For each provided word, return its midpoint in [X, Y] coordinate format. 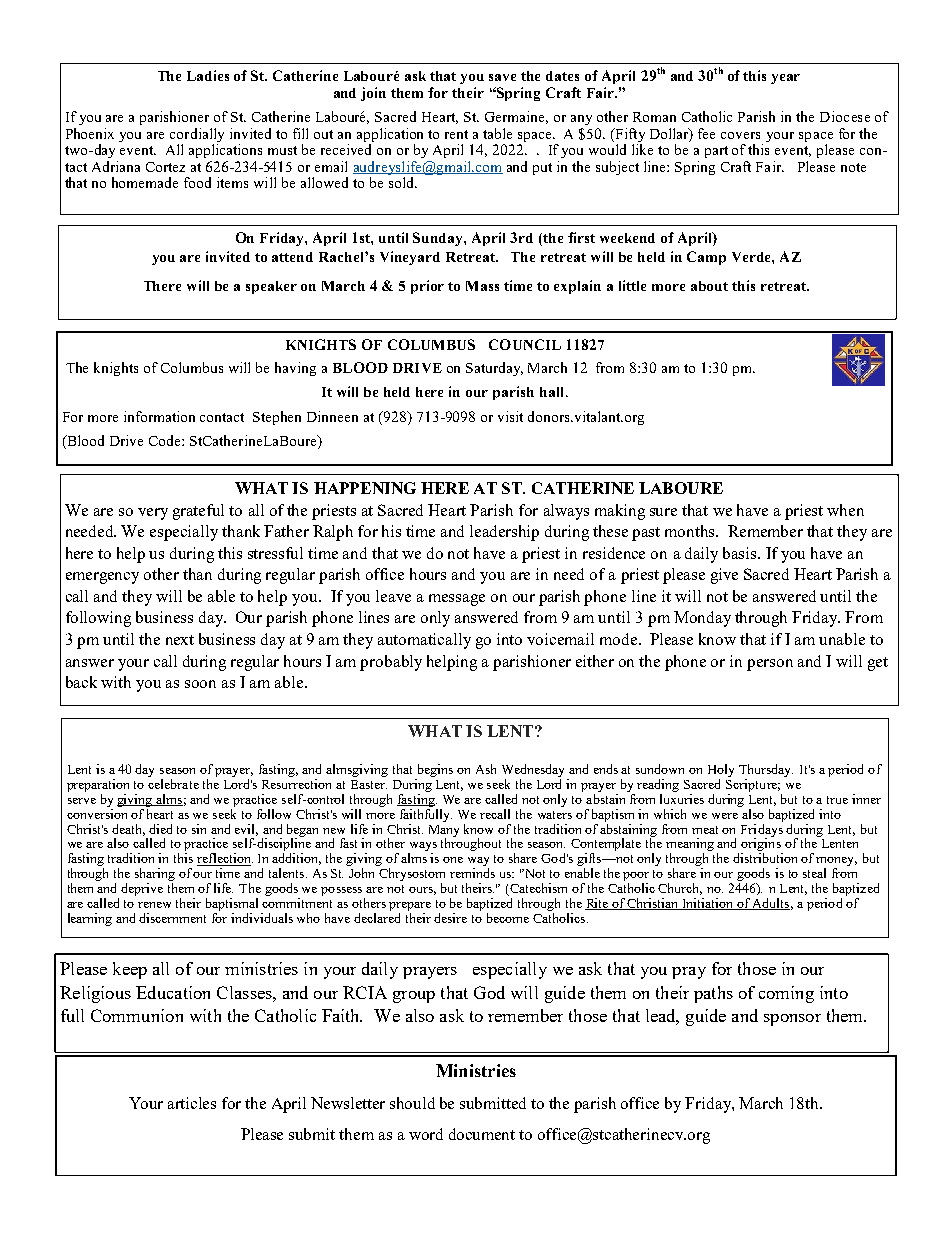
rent [456, 134]
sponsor [792, 1020]
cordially [197, 136]
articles [192, 1103]
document [482, 1134]
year [785, 79]
